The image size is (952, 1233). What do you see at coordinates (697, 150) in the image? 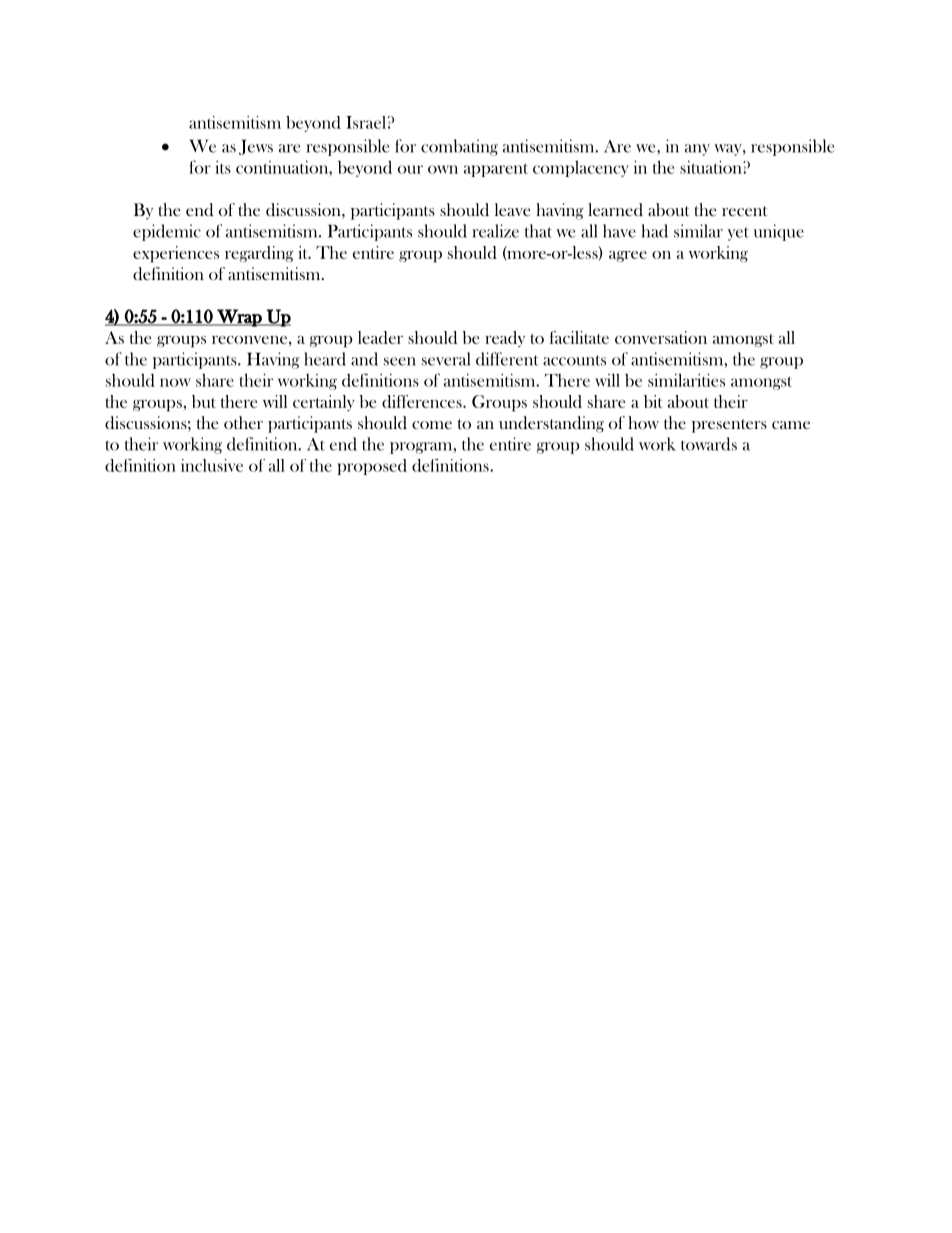
I see `any` at bounding box center [697, 150].
